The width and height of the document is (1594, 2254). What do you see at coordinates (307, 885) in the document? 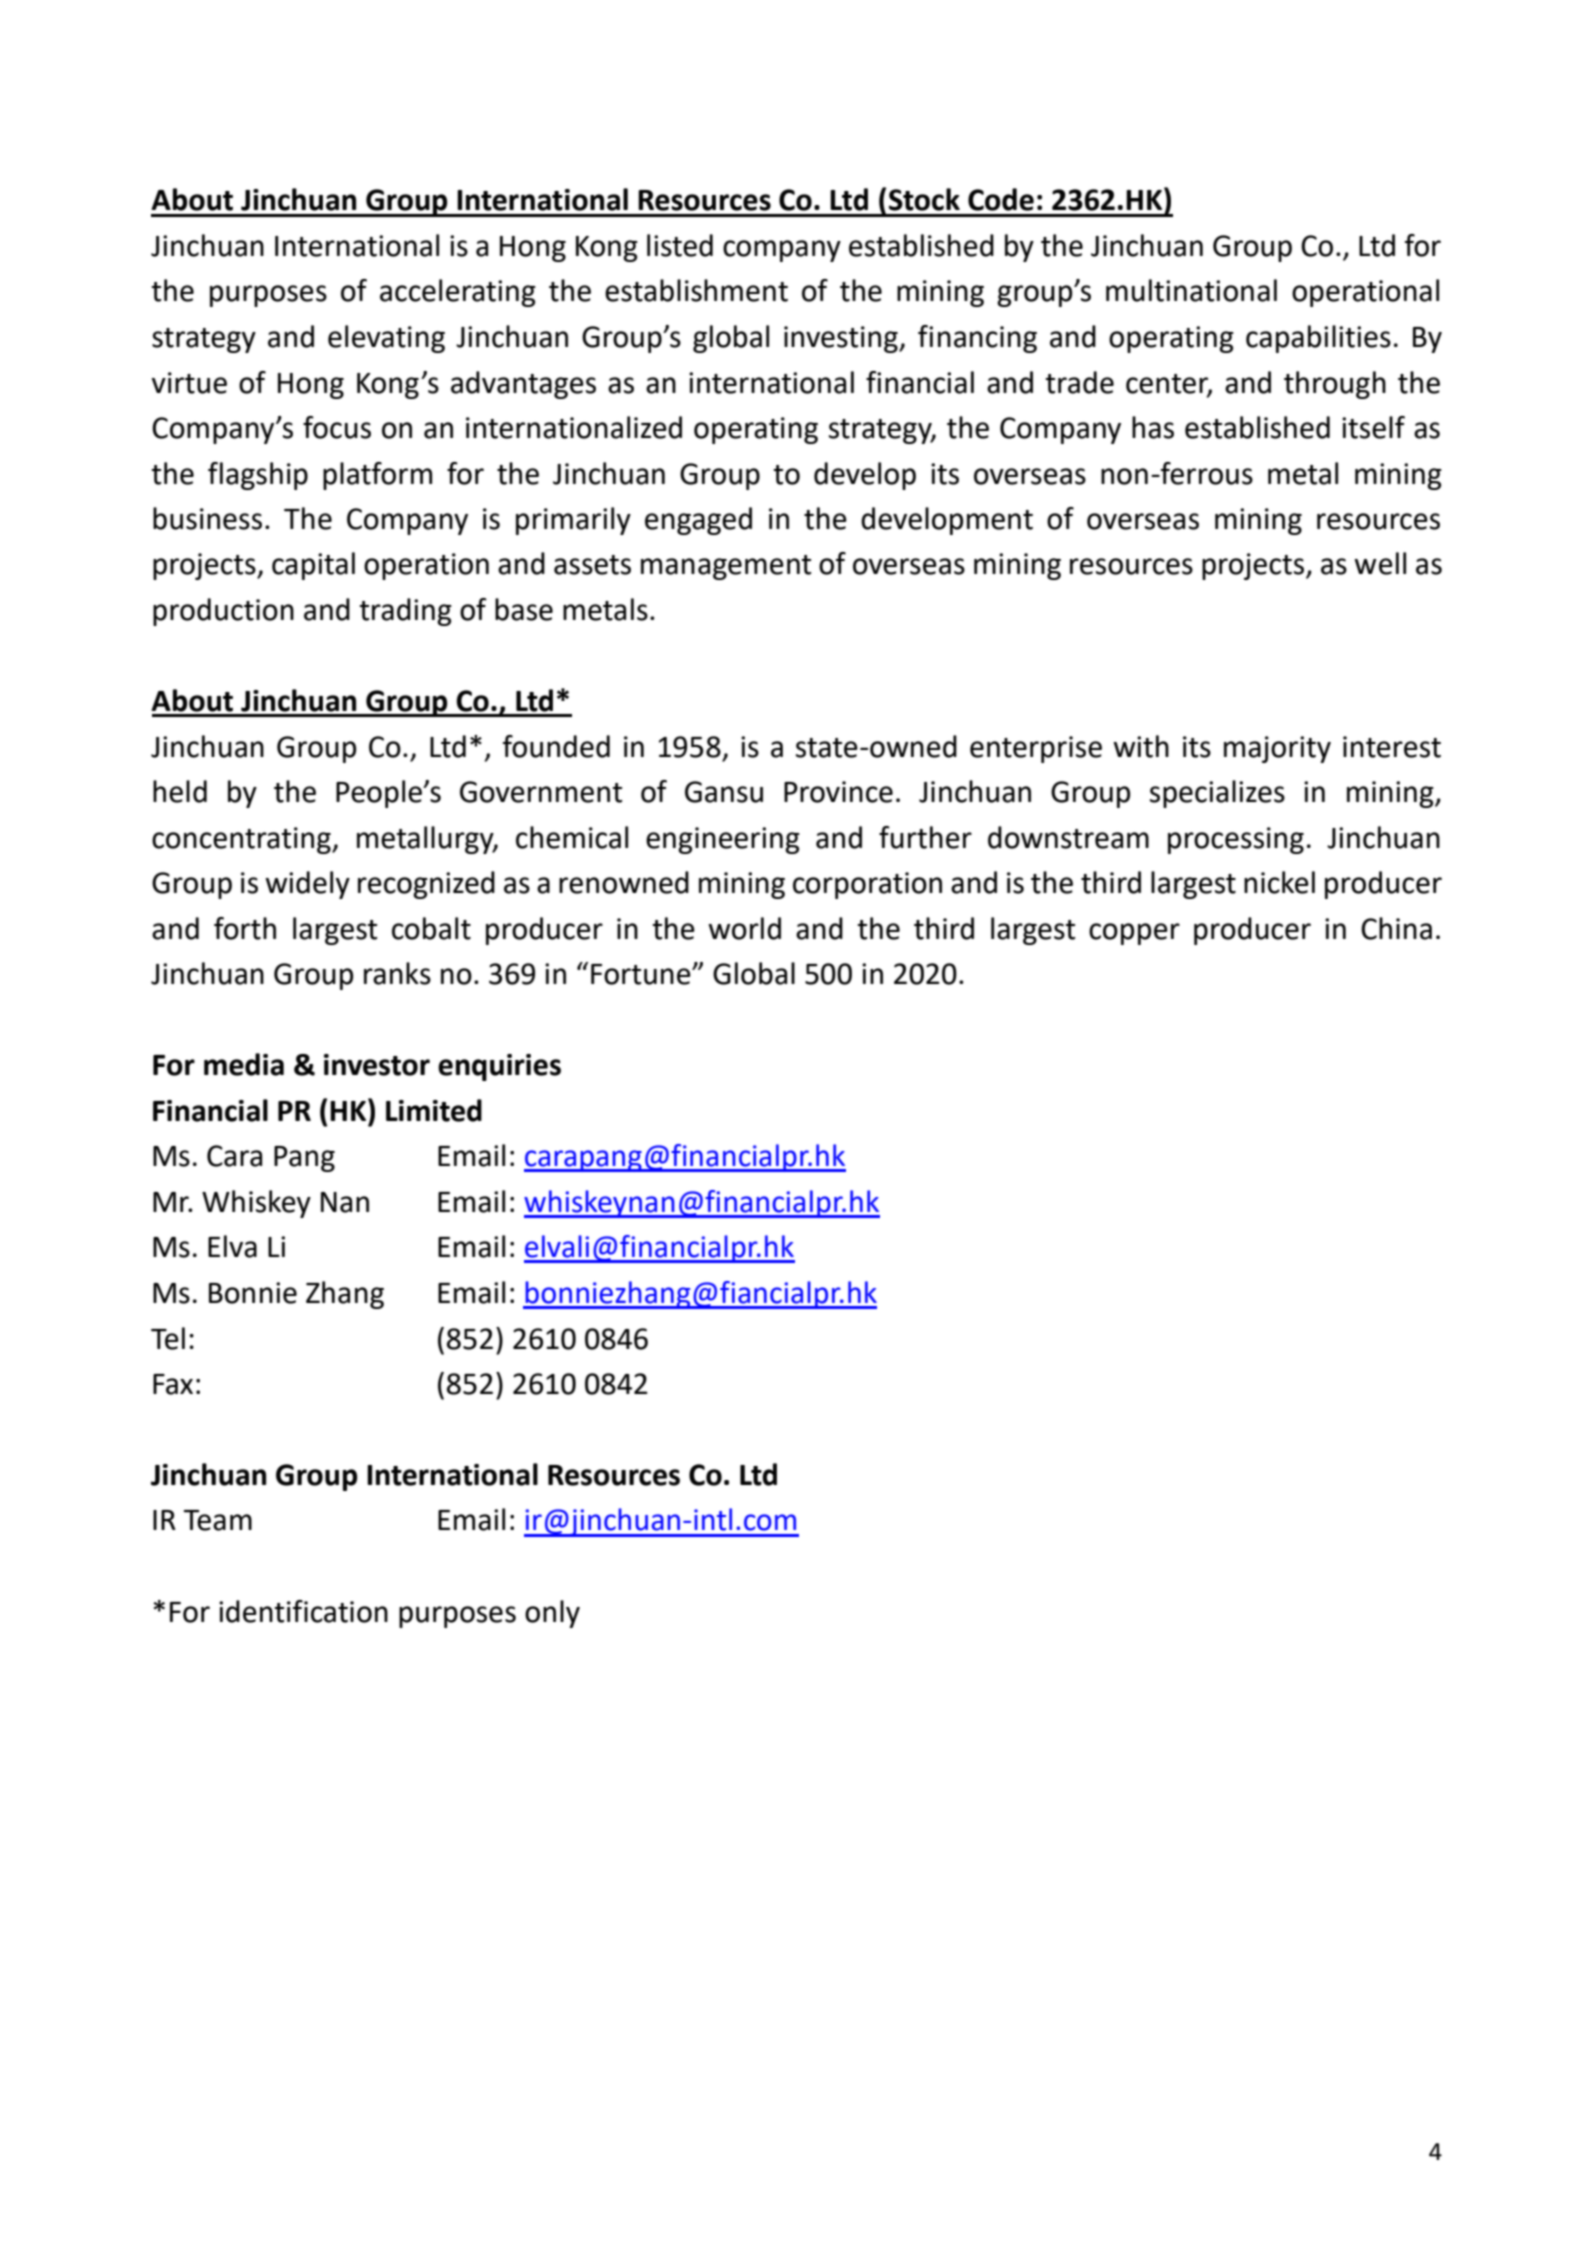
I see `widely` at bounding box center [307, 885].
